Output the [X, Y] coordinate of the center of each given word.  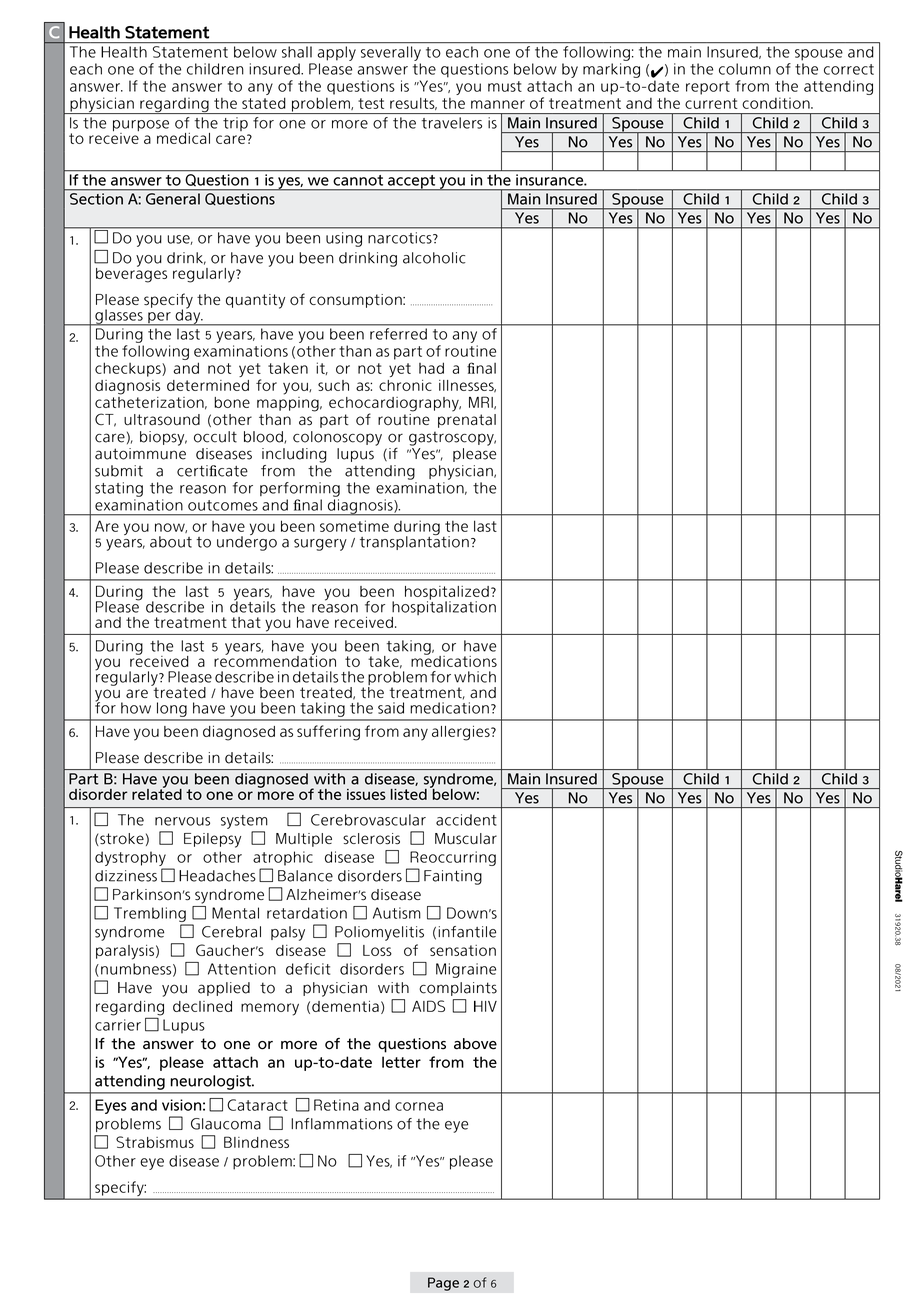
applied [224, 989]
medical [183, 138]
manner [498, 104]
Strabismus [155, 1142]
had [431, 368]
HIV [485, 1006]
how [136, 708]
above [475, 1044]
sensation [463, 950]
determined [208, 385]
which [475, 677]
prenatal [467, 421]
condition [777, 103]
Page [443, 1284]
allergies [462, 733]
